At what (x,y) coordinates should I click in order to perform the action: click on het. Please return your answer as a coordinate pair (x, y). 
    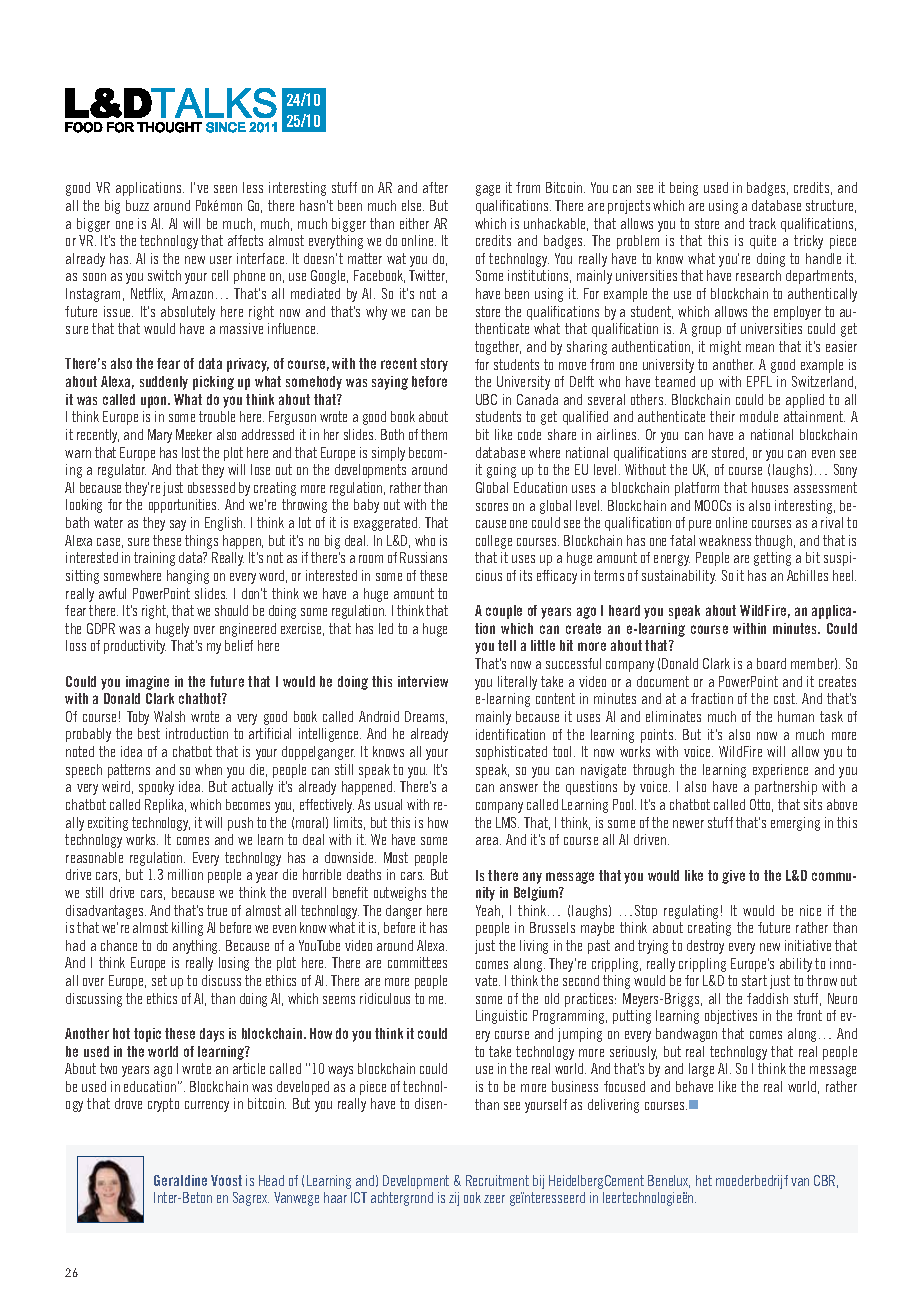
    Looking at the image, I should click on (704, 1180).
